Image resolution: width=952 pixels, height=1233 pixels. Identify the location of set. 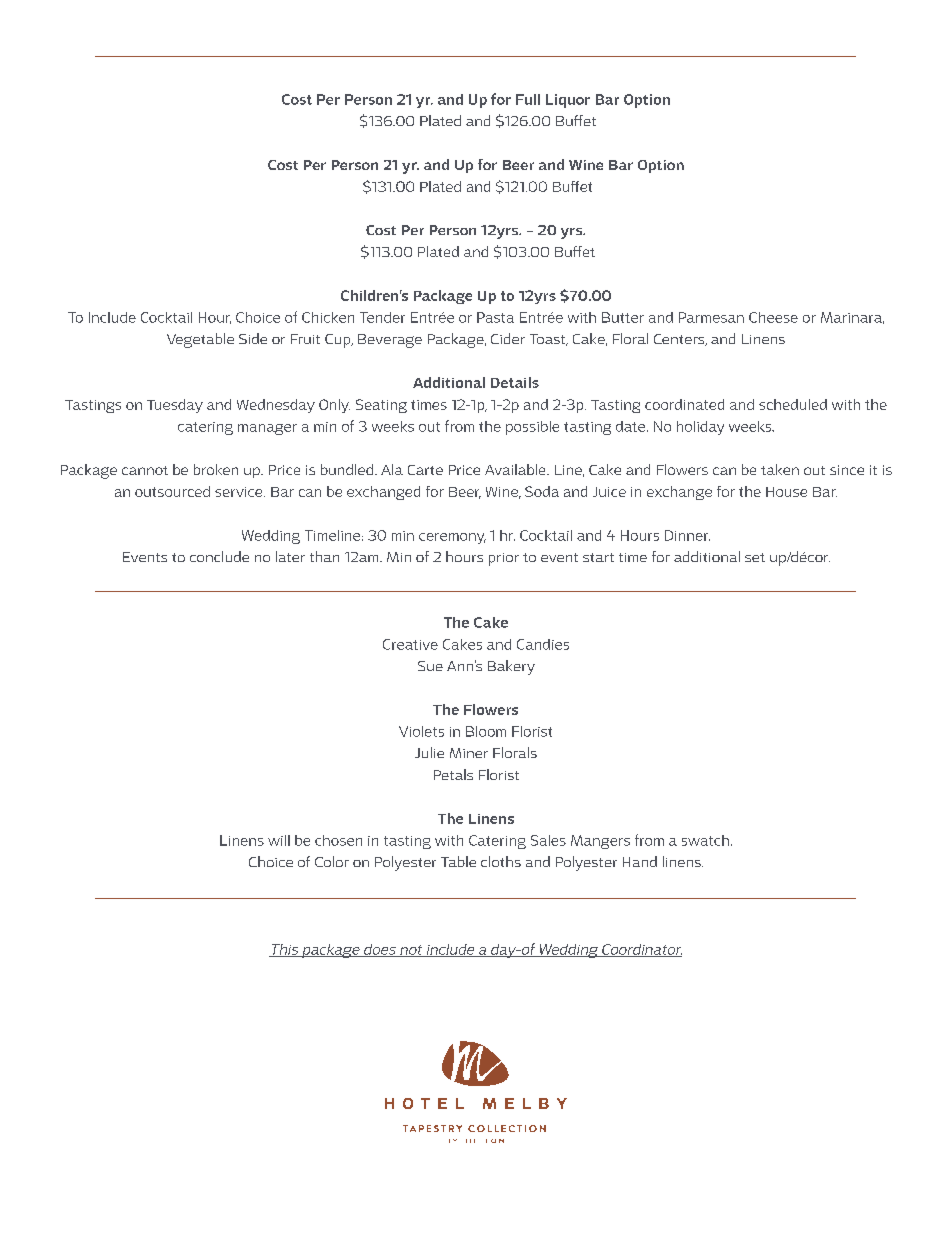
(755, 557).
